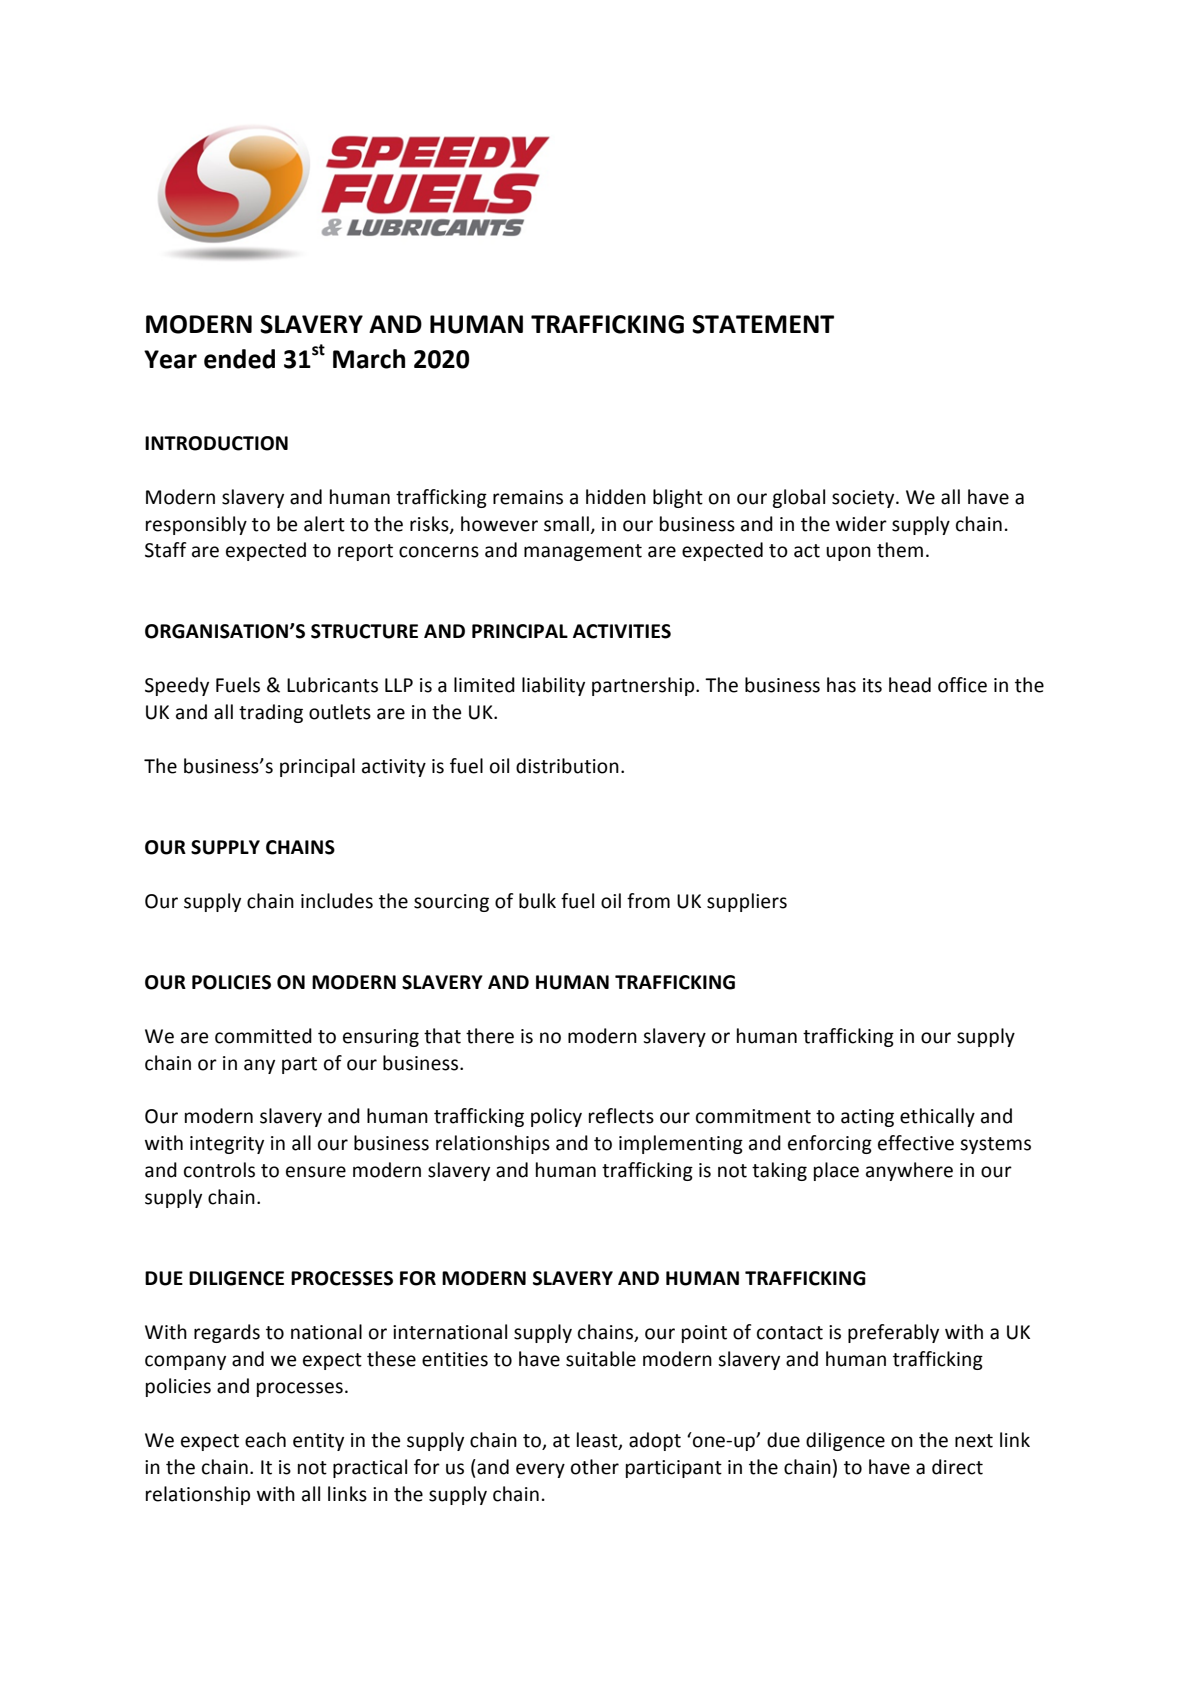 This page has height=1690, width=1194. What do you see at coordinates (747, 902) in the page?
I see `suppliers` at bounding box center [747, 902].
